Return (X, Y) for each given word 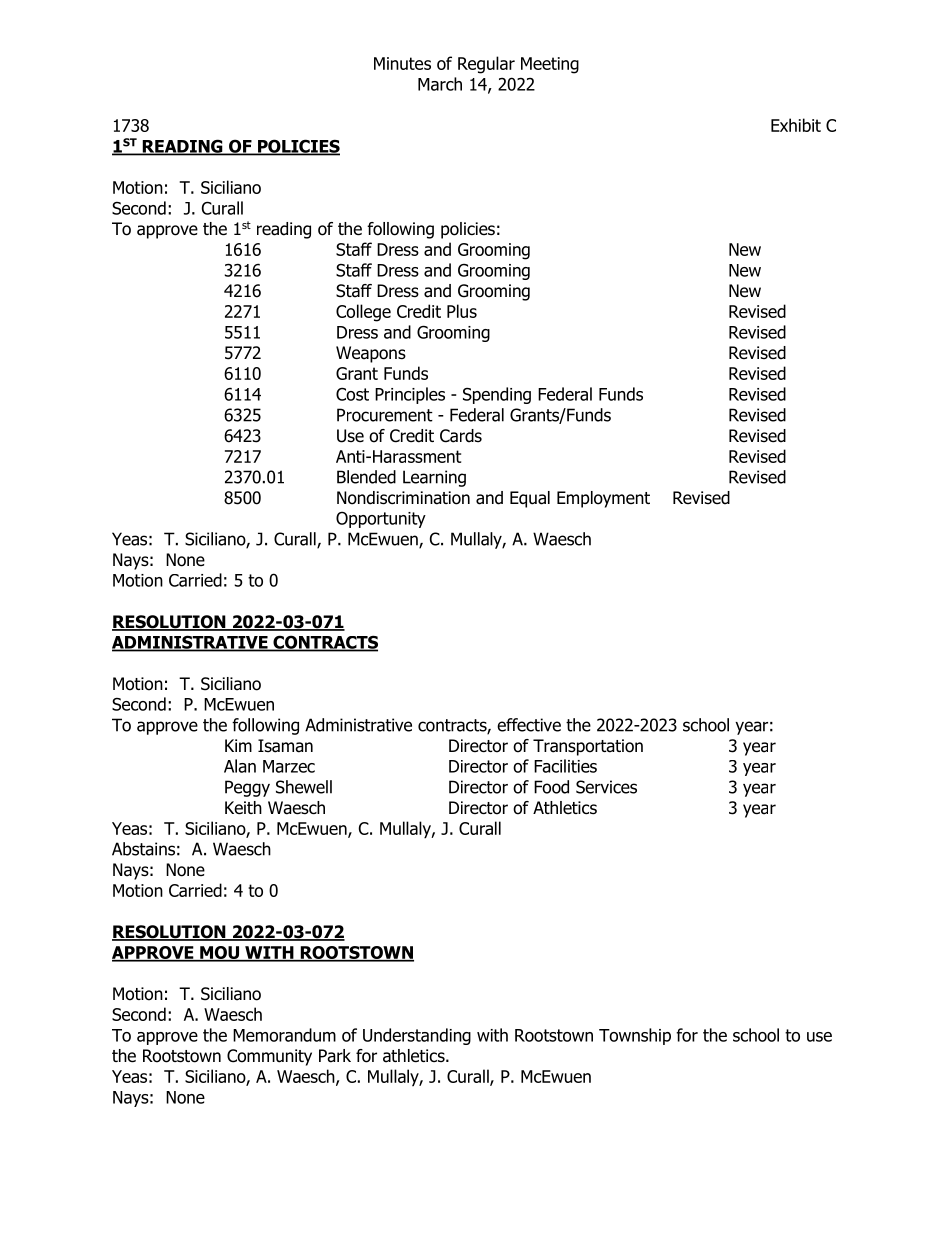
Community (269, 1057)
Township (635, 1036)
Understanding (417, 1036)
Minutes (402, 63)
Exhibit (796, 125)
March (440, 84)
